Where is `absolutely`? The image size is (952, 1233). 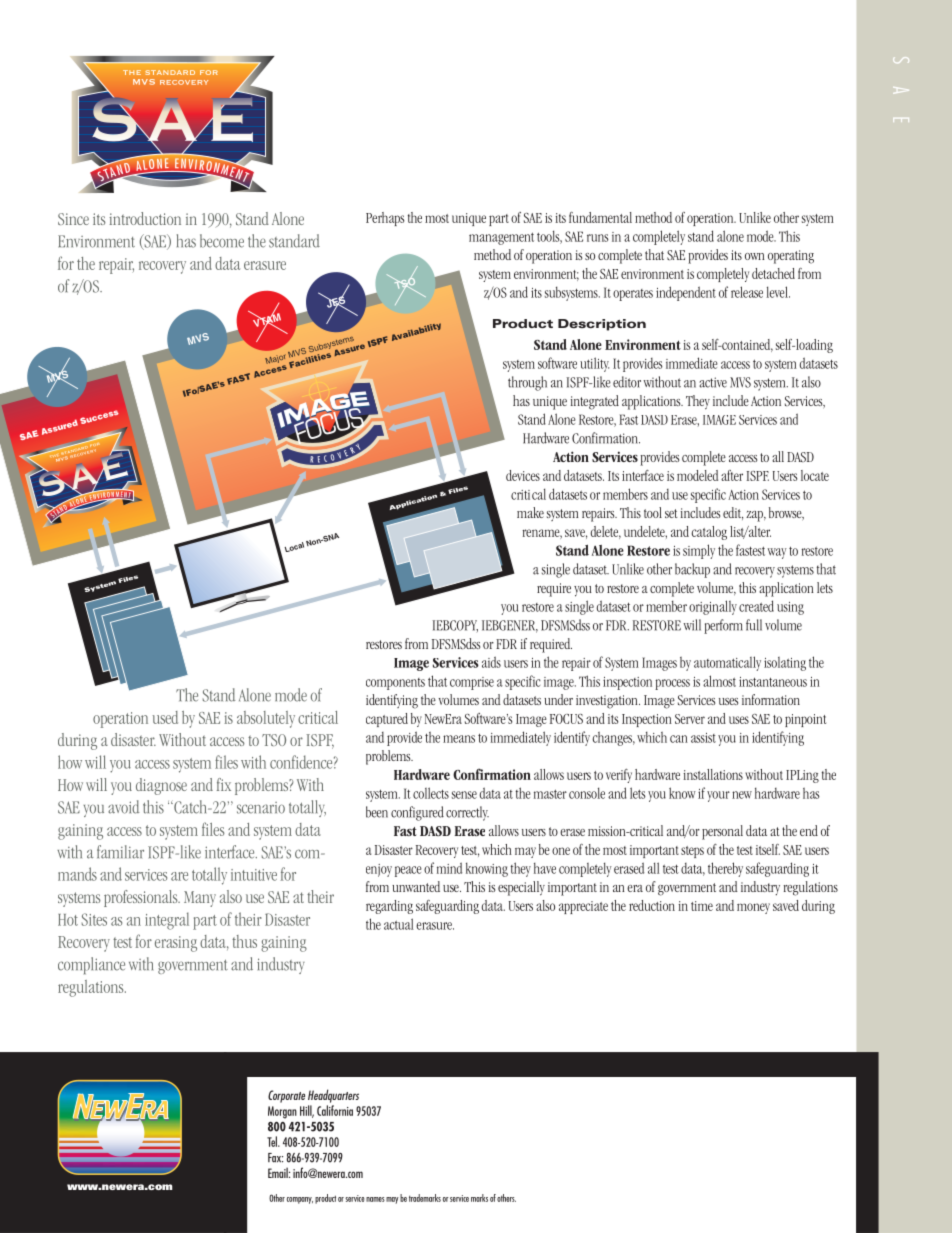 absolutely is located at coordinates (266, 719).
